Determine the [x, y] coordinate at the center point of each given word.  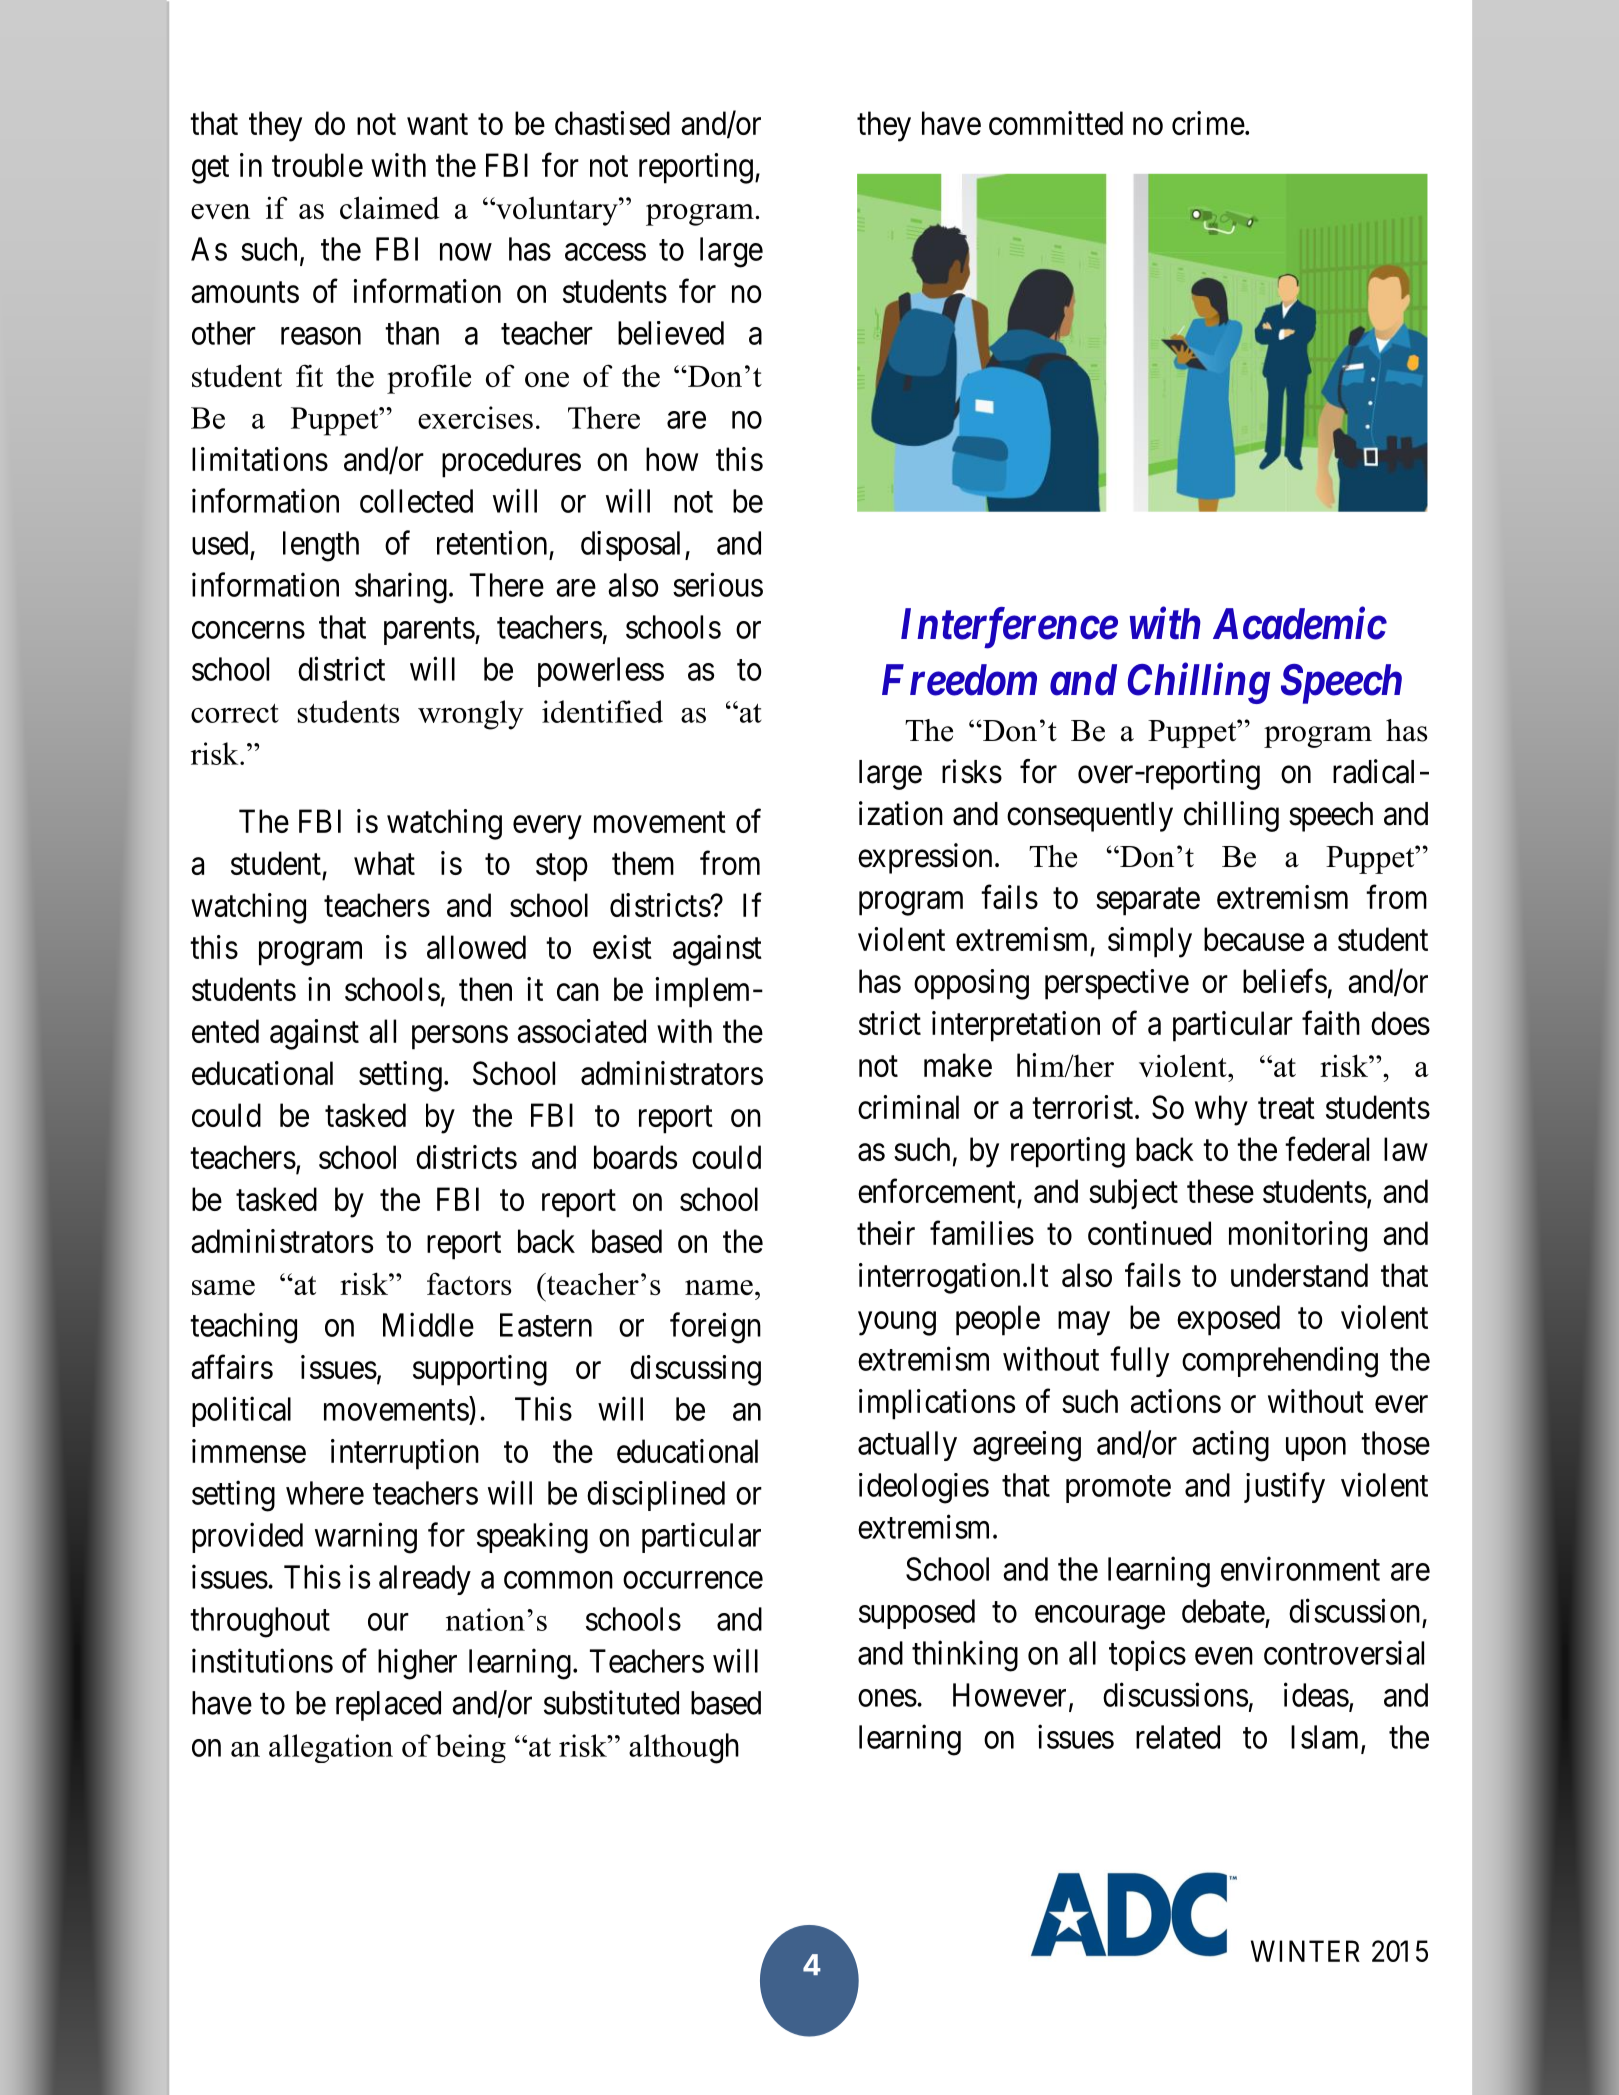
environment [1300, 1568]
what [384, 863]
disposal [633, 546]
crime [1208, 123]
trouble [317, 165]
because [1254, 939]
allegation [331, 1748]
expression [925, 858]
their [886, 1233]
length [321, 546]
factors [469, 1283]
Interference [1009, 628]
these [1220, 1191]
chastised [612, 123]
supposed [917, 1614]
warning [366, 1538]
